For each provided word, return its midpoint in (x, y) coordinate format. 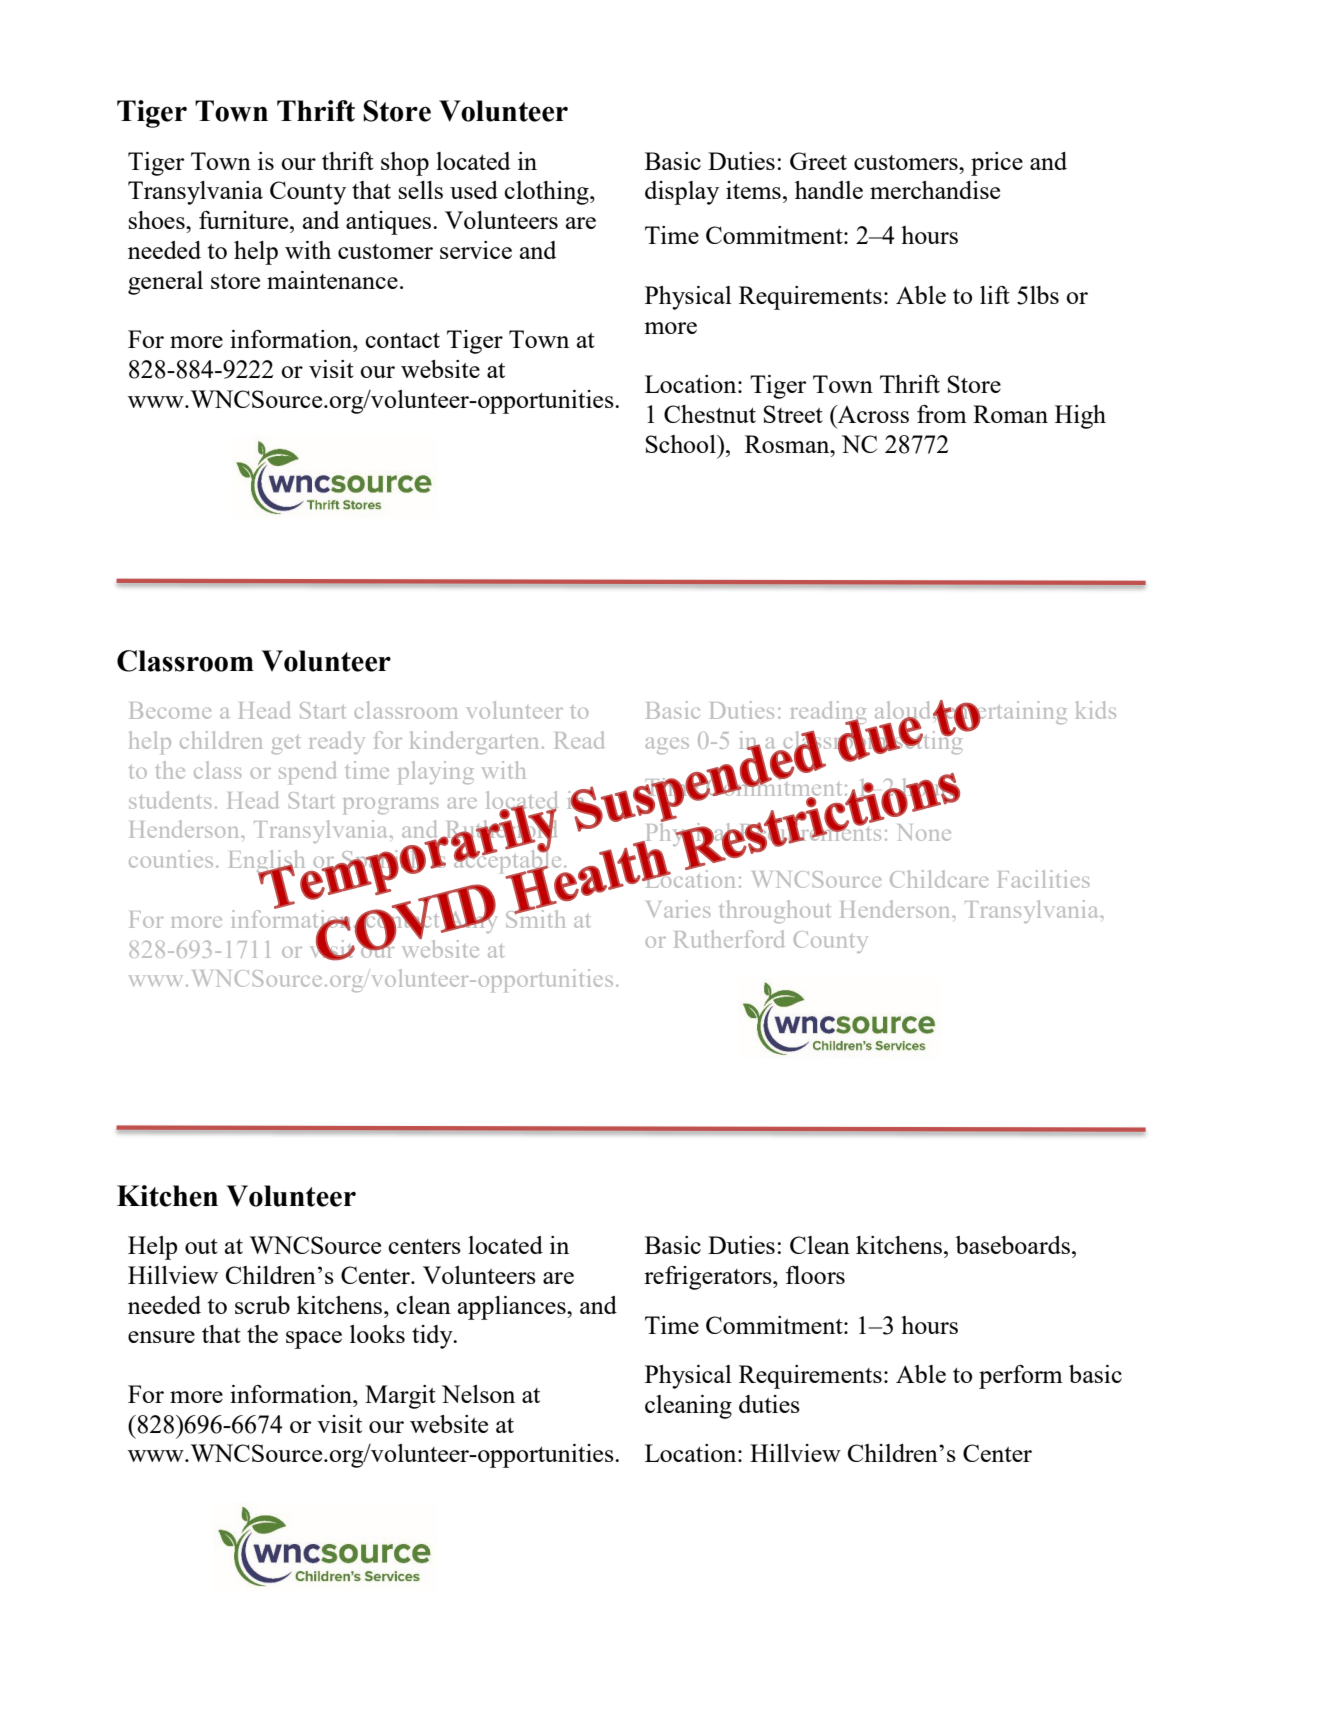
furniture (245, 220)
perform (1021, 1377)
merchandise (935, 190)
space (314, 1340)
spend (307, 772)
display (682, 193)
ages (667, 746)
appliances (513, 1308)
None (924, 832)
